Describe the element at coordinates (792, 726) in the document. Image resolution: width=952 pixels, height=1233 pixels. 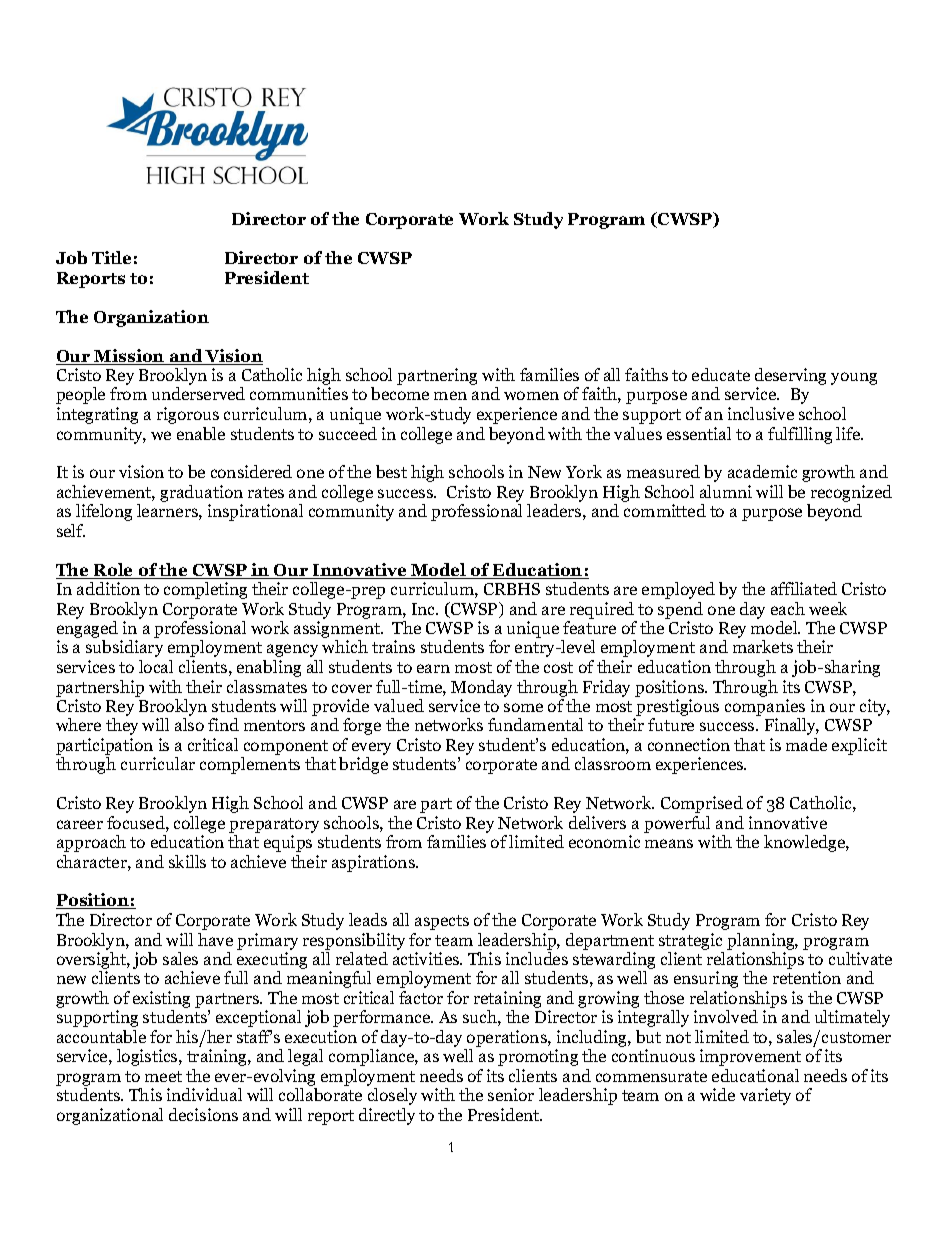
I see `Finally` at that location.
